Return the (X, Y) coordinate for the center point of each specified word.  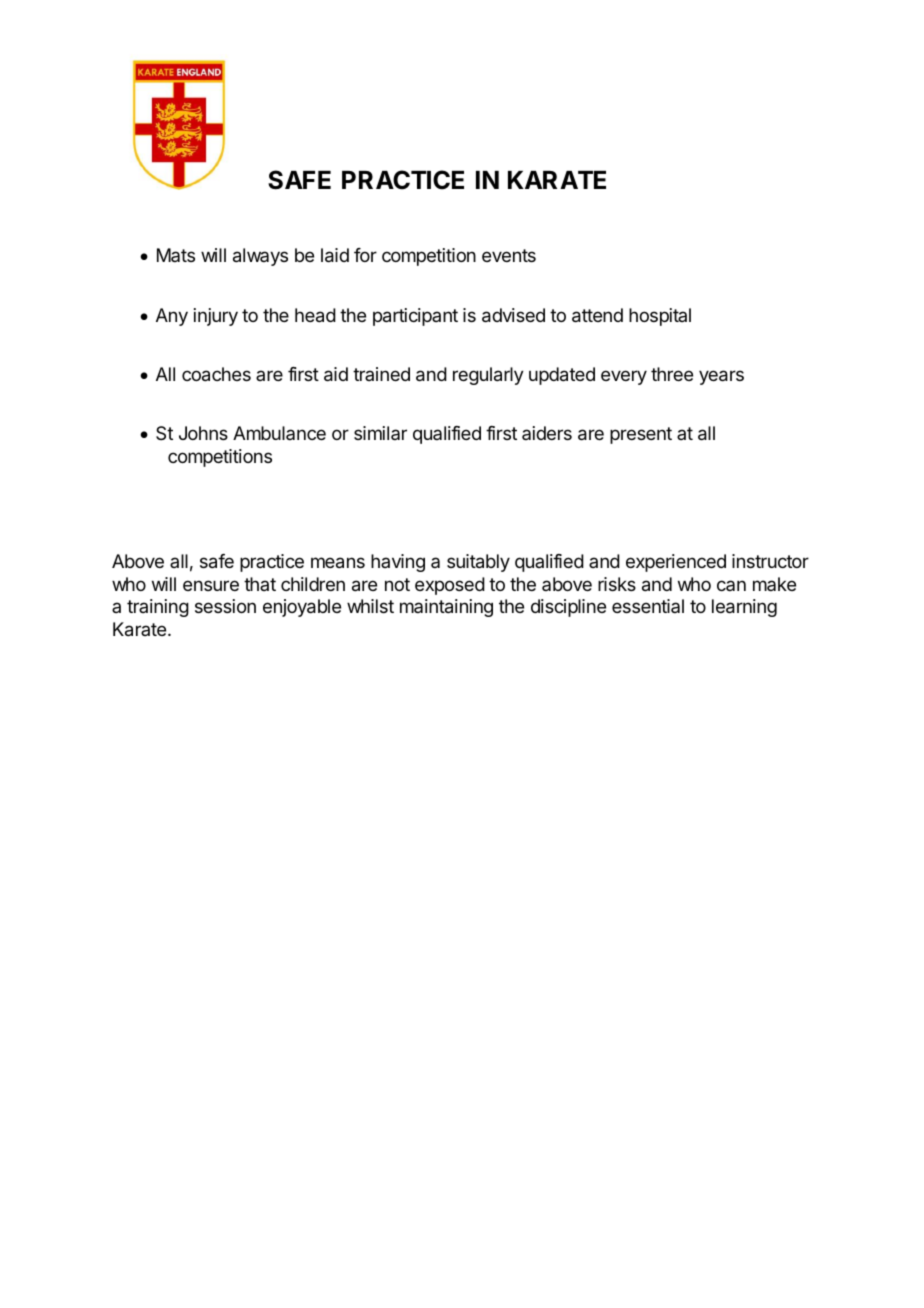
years (721, 377)
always (260, 257)
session (225, 606)
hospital (660, 317)
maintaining (446, 608)
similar (380, 433)
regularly (488, 376)
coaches (216, 374)
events (509, 255)
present (641, 435)
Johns (203, 433)
